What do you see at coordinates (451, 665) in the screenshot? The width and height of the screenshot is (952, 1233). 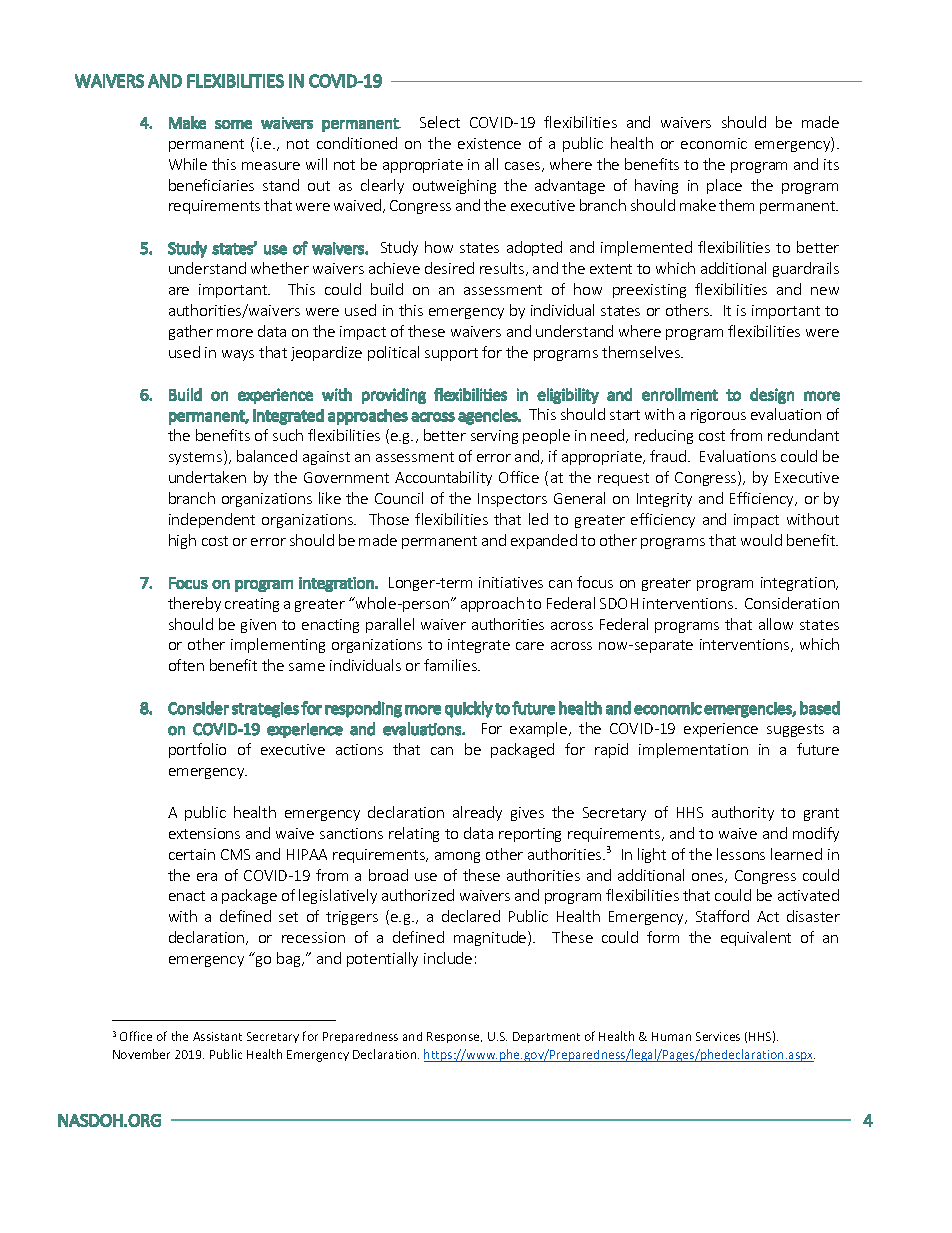 I see `families` at bounding box center [451, 665].
